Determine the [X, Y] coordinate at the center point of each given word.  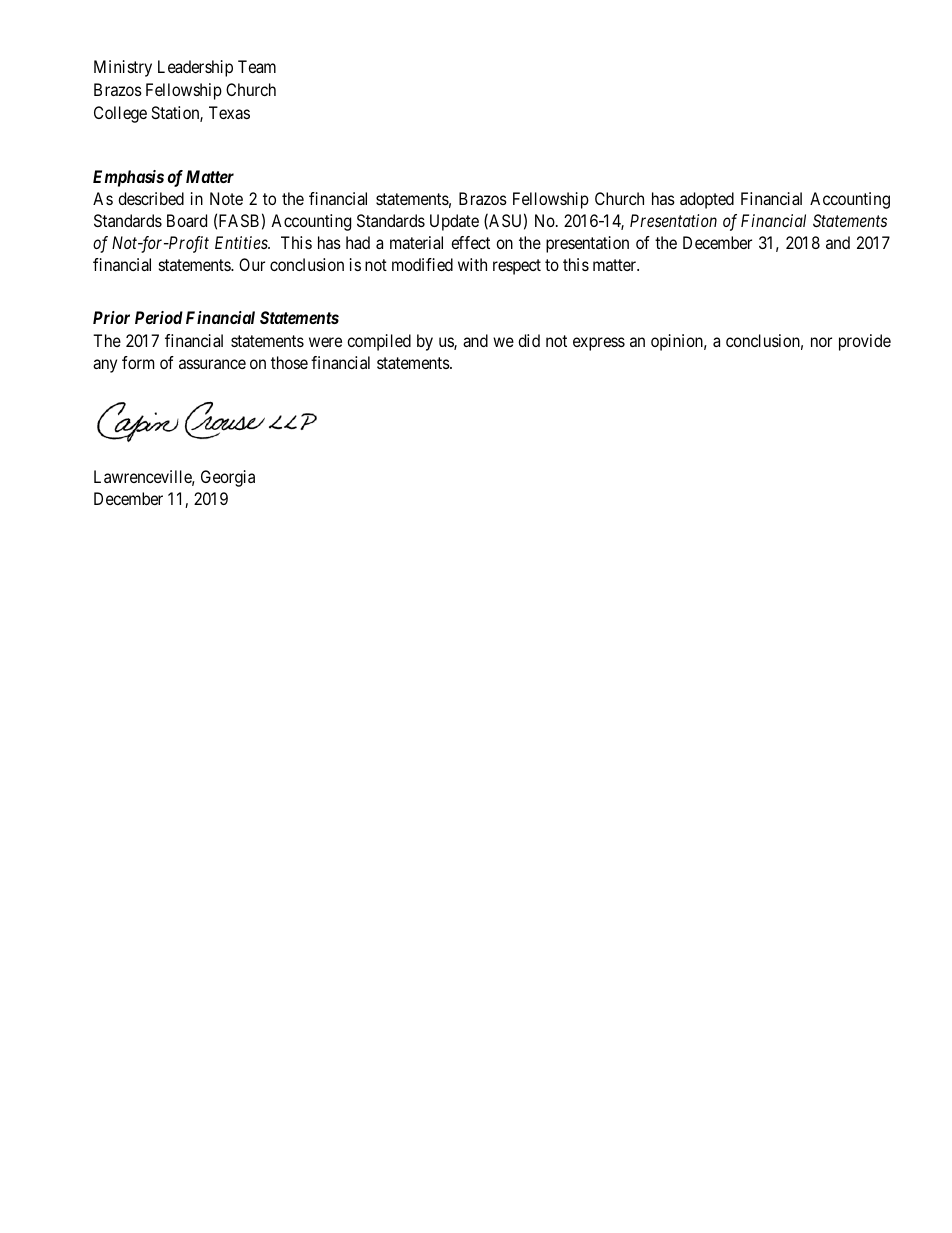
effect [470, 242]
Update [454, 222]
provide [865, 342]
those [289, 362]
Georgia [228, 478]
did [529, 340]
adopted [707, 200]
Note [226, 198]
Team [257, 66]
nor [821, 342]
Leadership [195, 68]
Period [159, 317]
